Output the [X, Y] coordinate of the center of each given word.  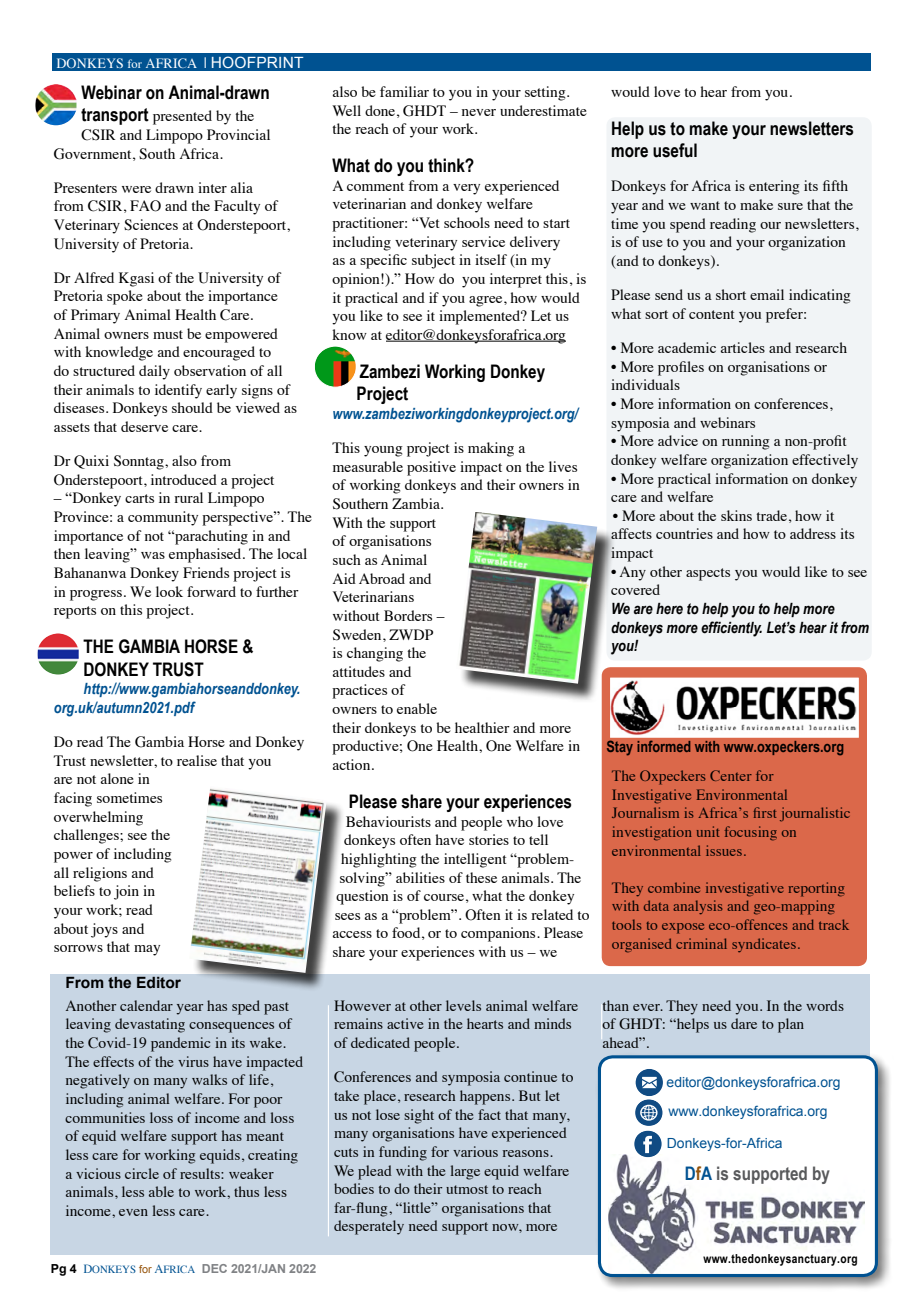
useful [675, 150]
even [133, 1212]
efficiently [731, 629]
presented [182, 117]
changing [375, 654]
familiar [404, 91]
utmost [467, 1189]
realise [197, 760]
